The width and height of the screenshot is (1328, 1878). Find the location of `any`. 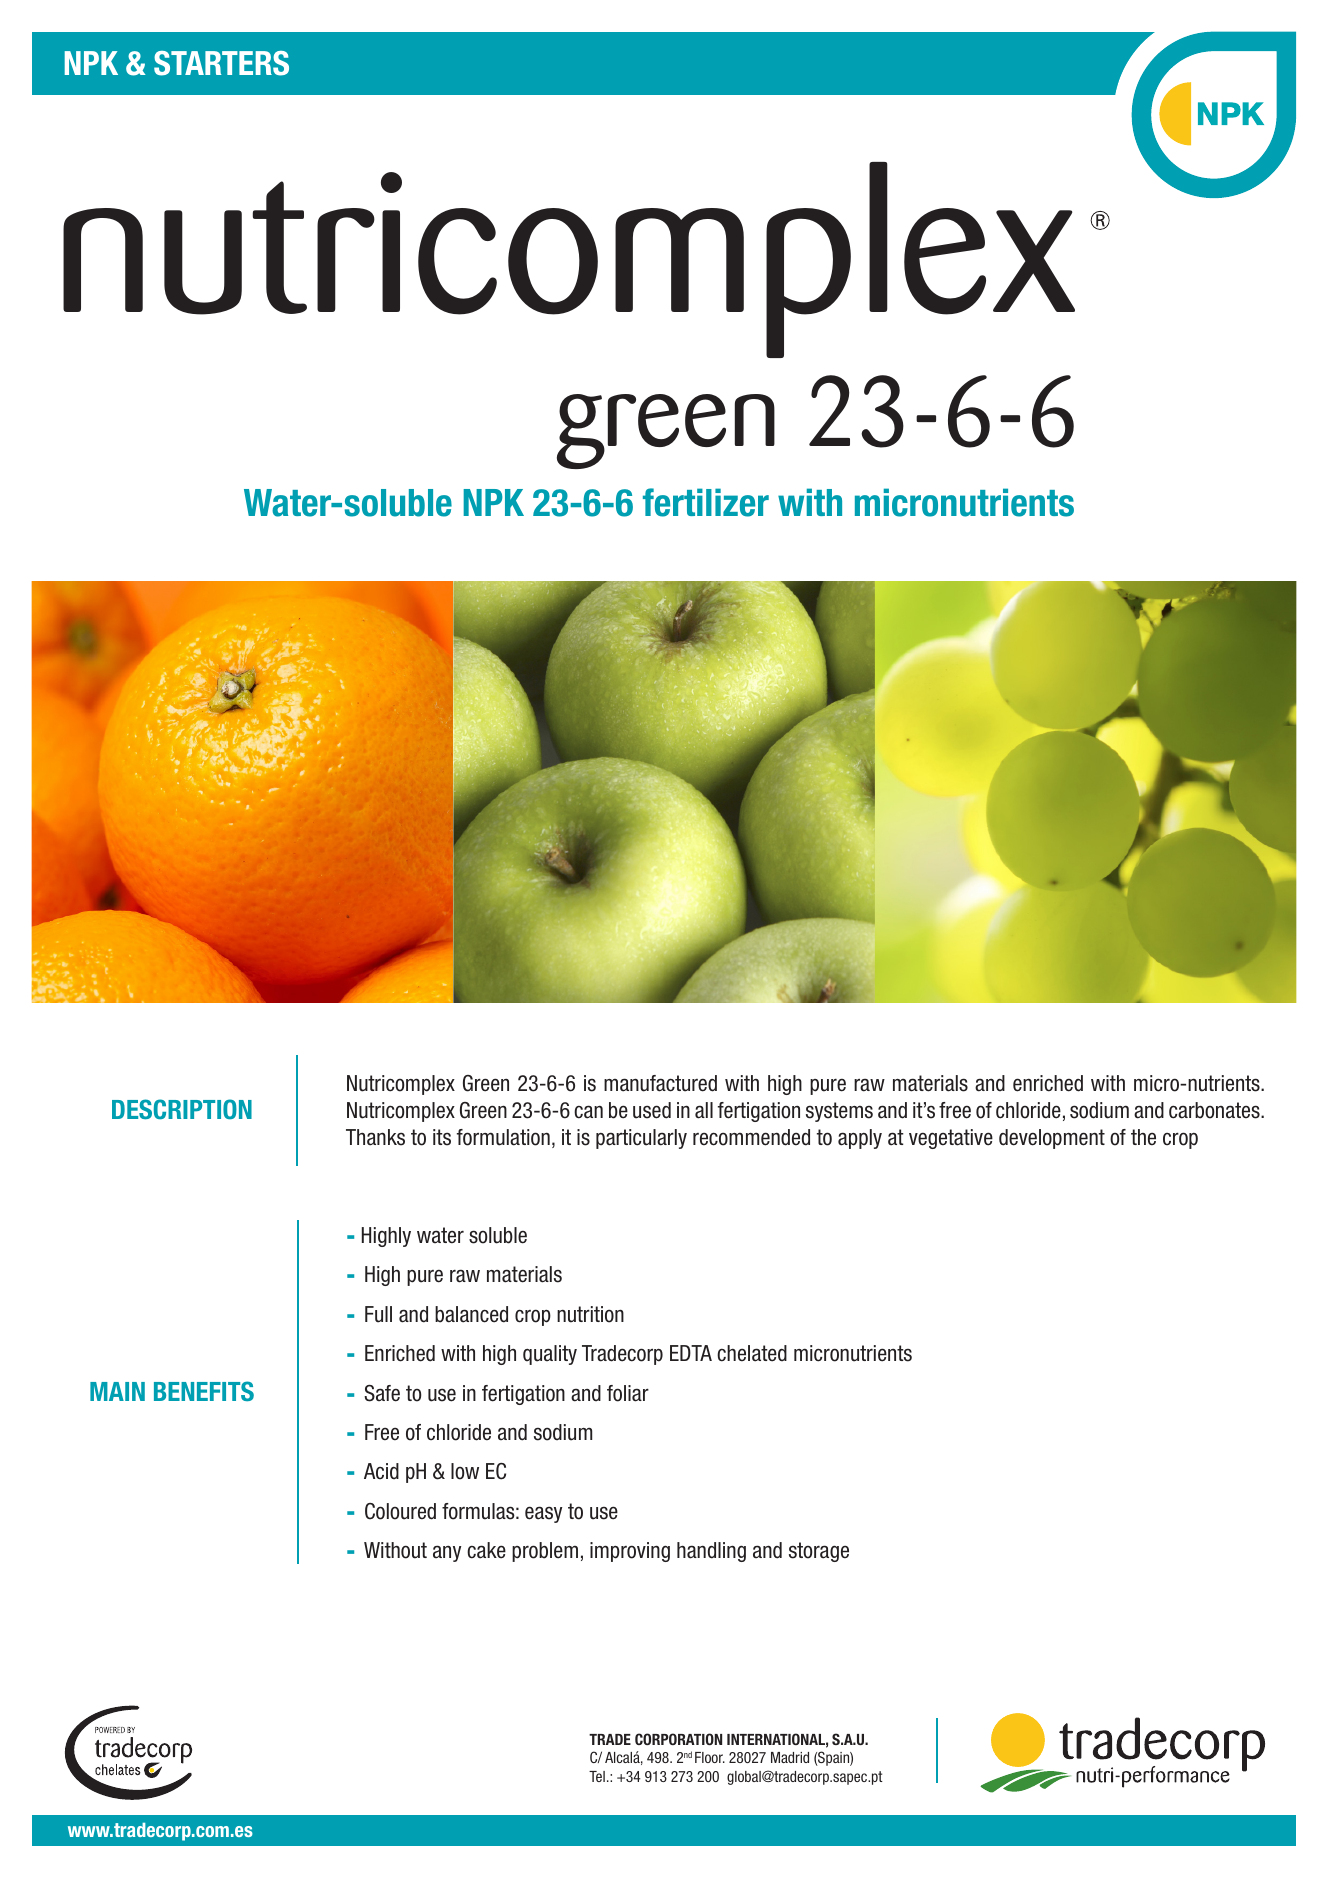

any is located at coordinates (447, 1553).
